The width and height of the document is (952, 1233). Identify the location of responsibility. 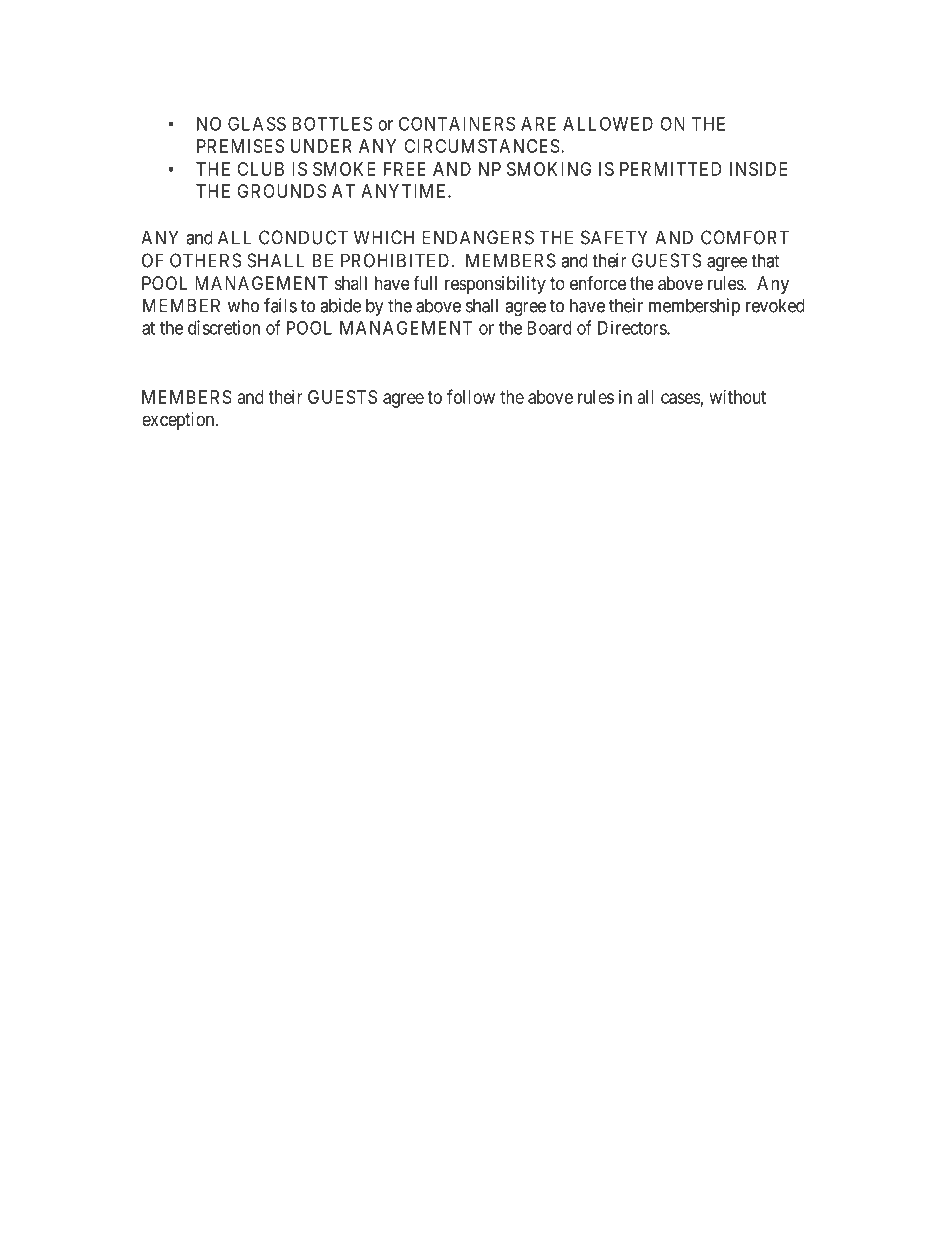
(495, 285).
